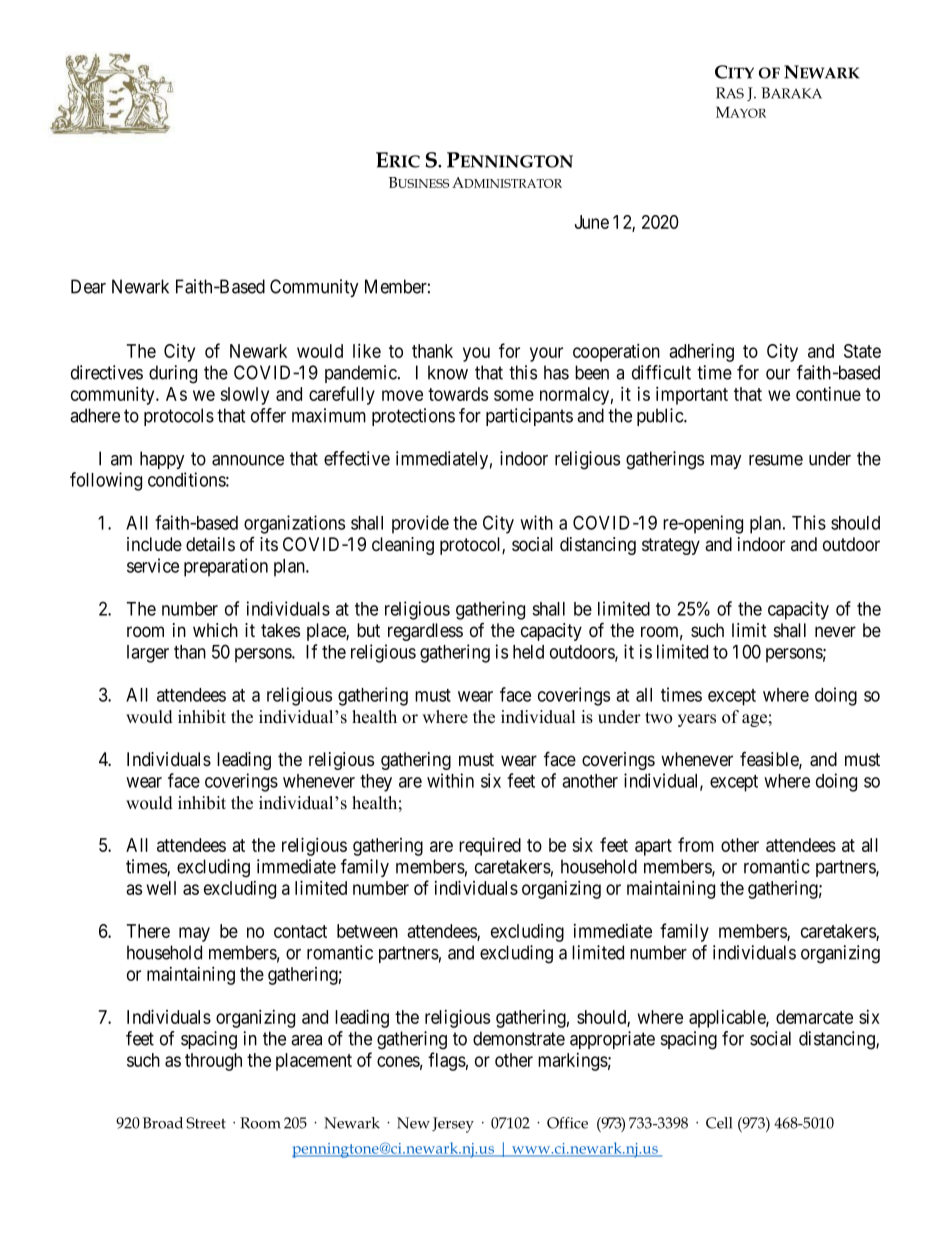 Image resolution: width=952 pixels, height=1233 pixels. What do you see at coordinates (490, 846) in the screenshot?
I see `required` at bounding box center [490, 846].
